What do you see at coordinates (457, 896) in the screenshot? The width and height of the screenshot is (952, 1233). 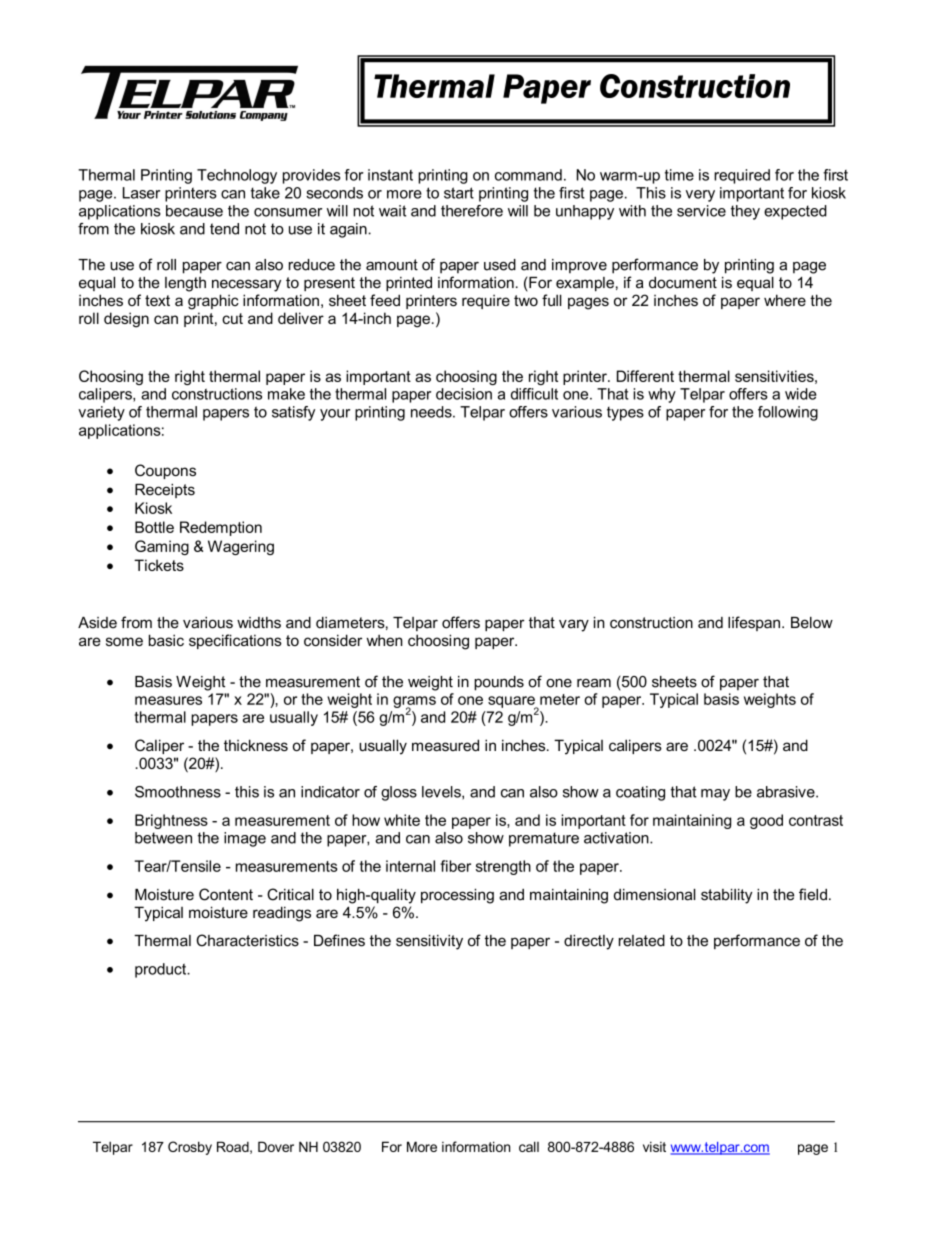 I see `processing` at bounding box center [457, 896].
